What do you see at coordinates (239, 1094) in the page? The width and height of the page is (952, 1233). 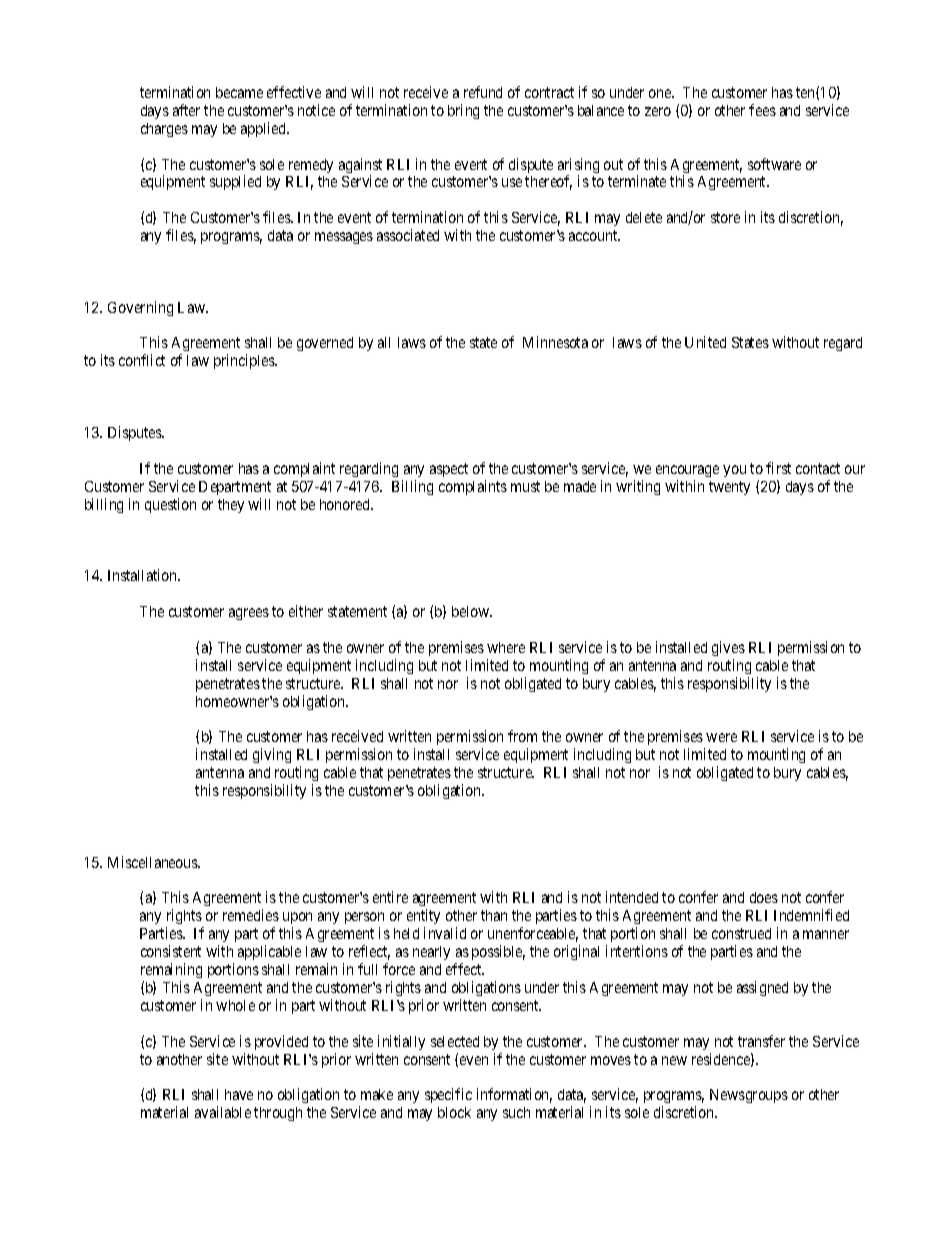 I see `have` at bounding box center [239, 1094].
